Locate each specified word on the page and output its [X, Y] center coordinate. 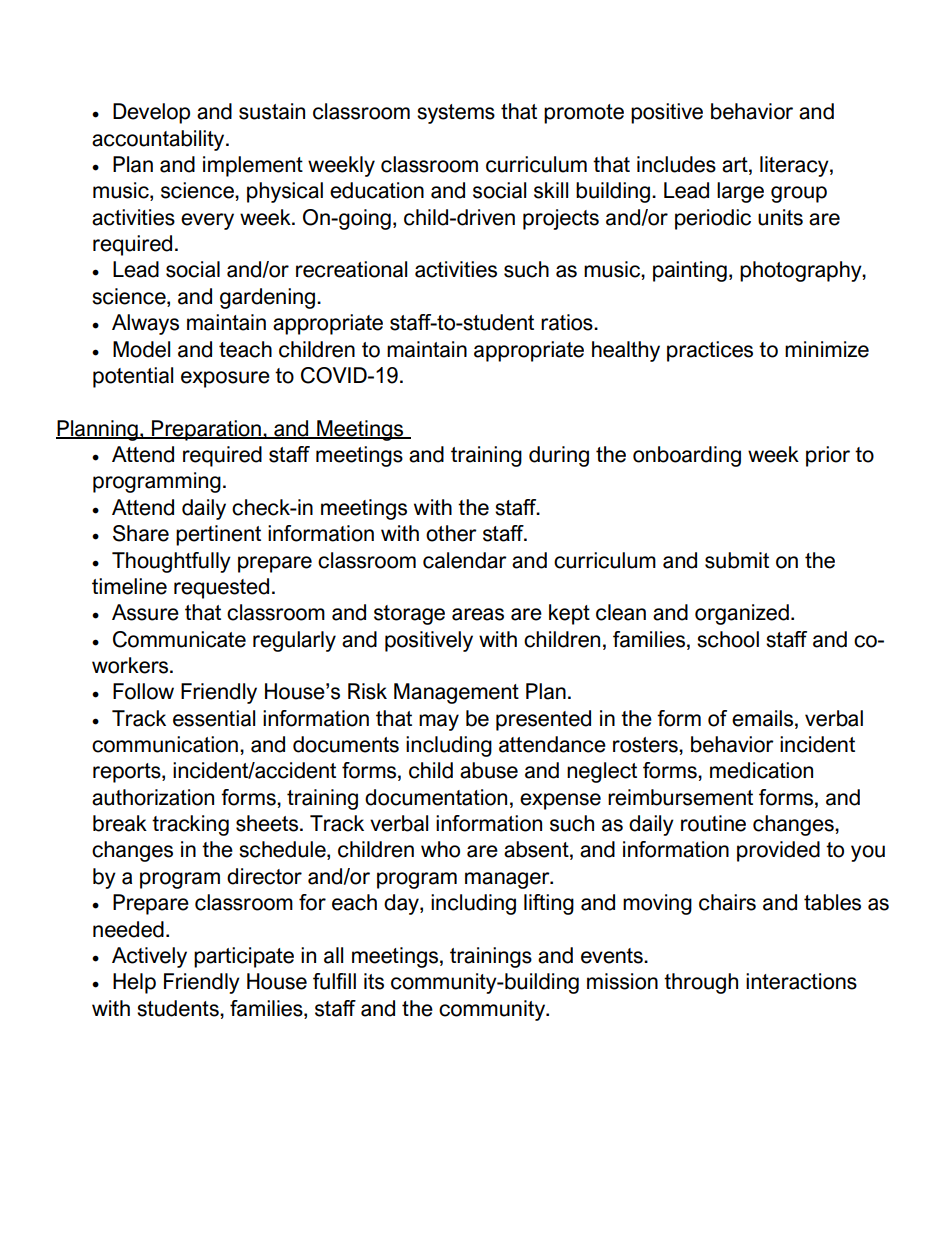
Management [456, 693]
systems [456, 114]
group [799, 194]
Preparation [206, 430]
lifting [549, 904]
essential [214, 718]
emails [764, 718]
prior [828, 456]
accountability [159, 140]
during [559, 456]
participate [244, 957]
